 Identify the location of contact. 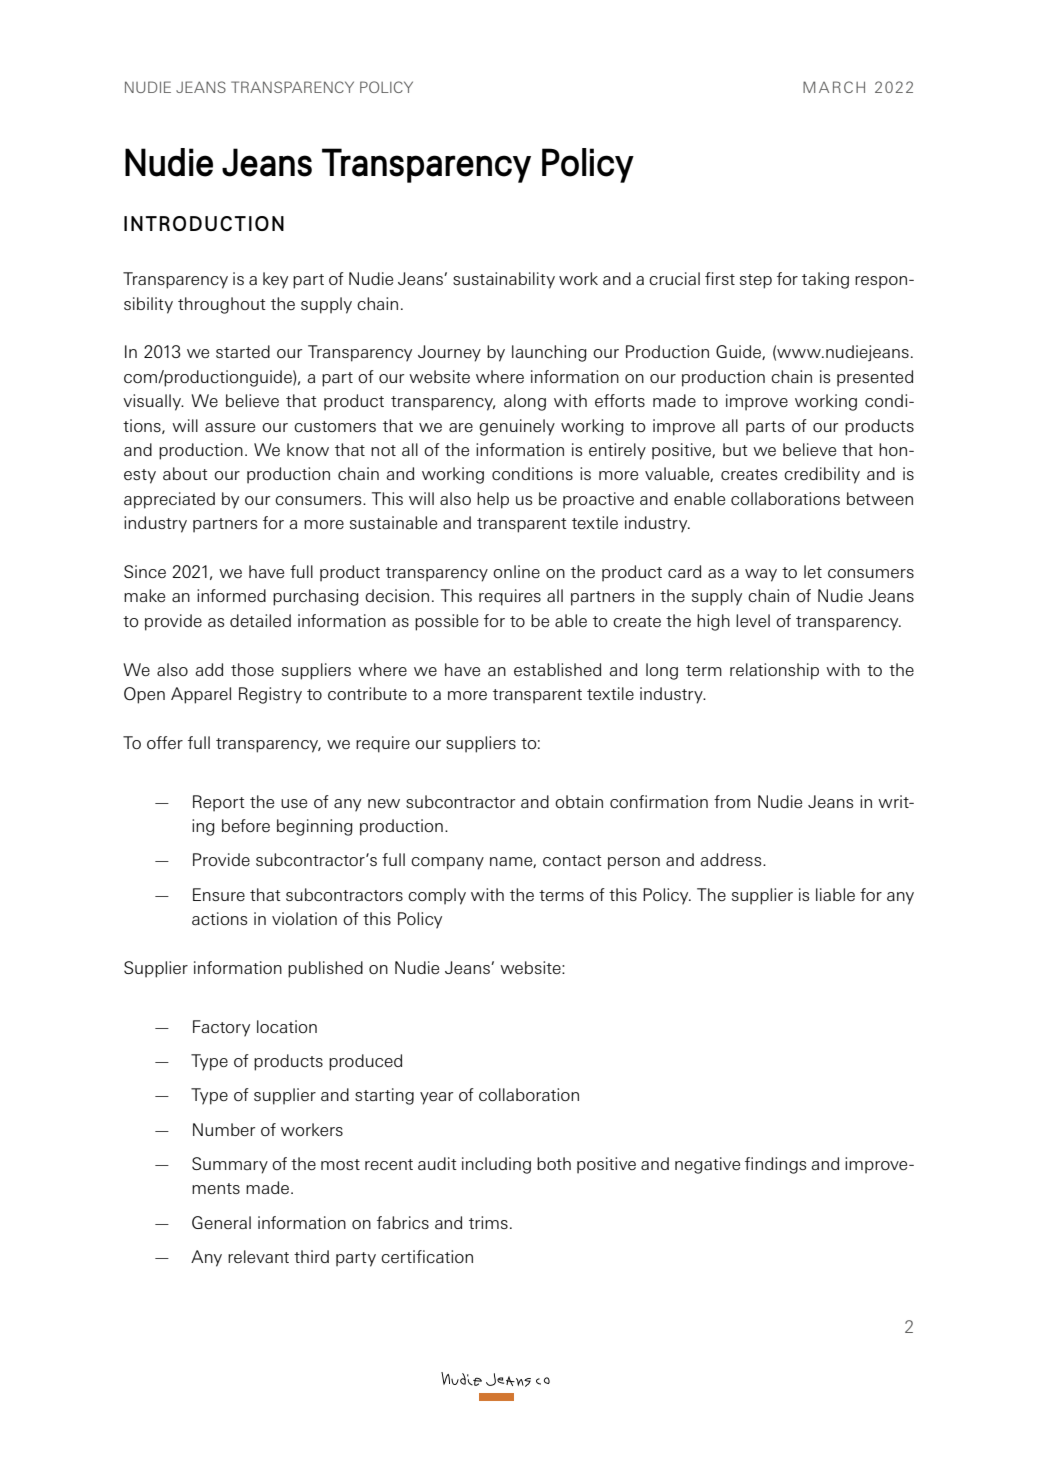
(572, 860).
